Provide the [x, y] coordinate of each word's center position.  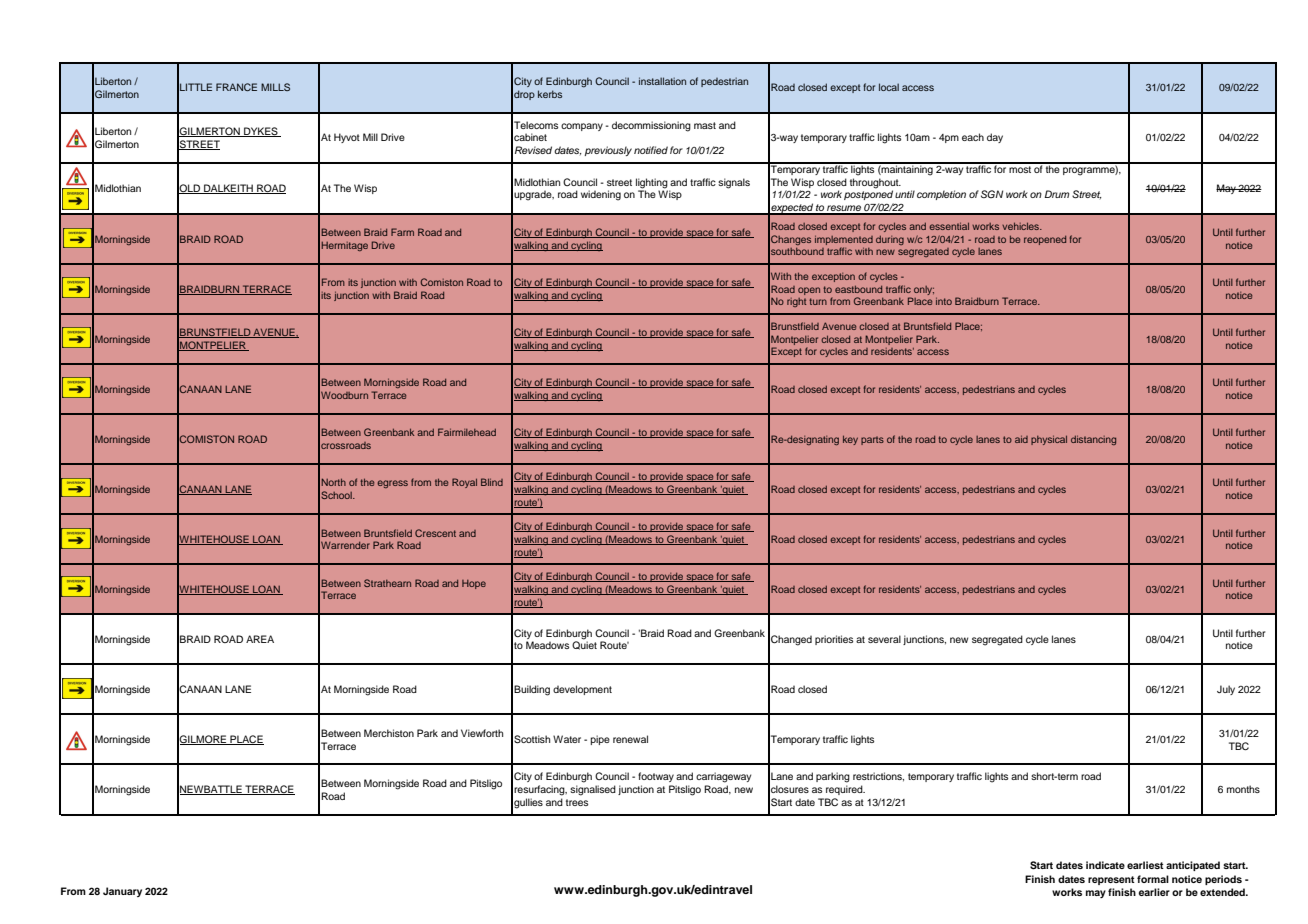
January [122, 892]
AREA [260, 639]
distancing [1093, 440]
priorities [834, 640]
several [884, 639]
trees [577, 802]
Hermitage [344, 246]
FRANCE [236, 87]
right [796, 302]
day [995, 138]
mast [705, 125]
